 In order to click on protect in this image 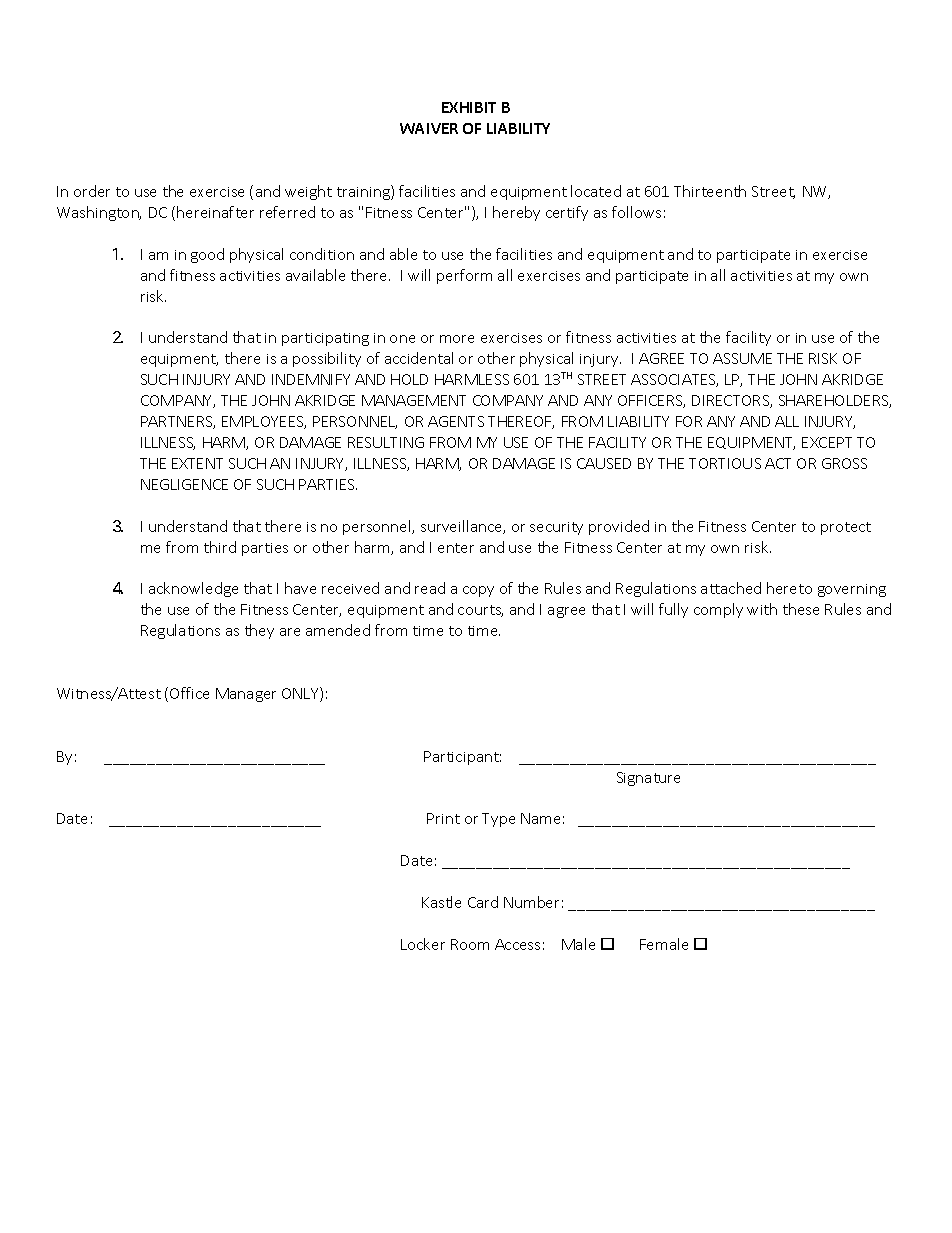, I will do `click(846, 528)`.
